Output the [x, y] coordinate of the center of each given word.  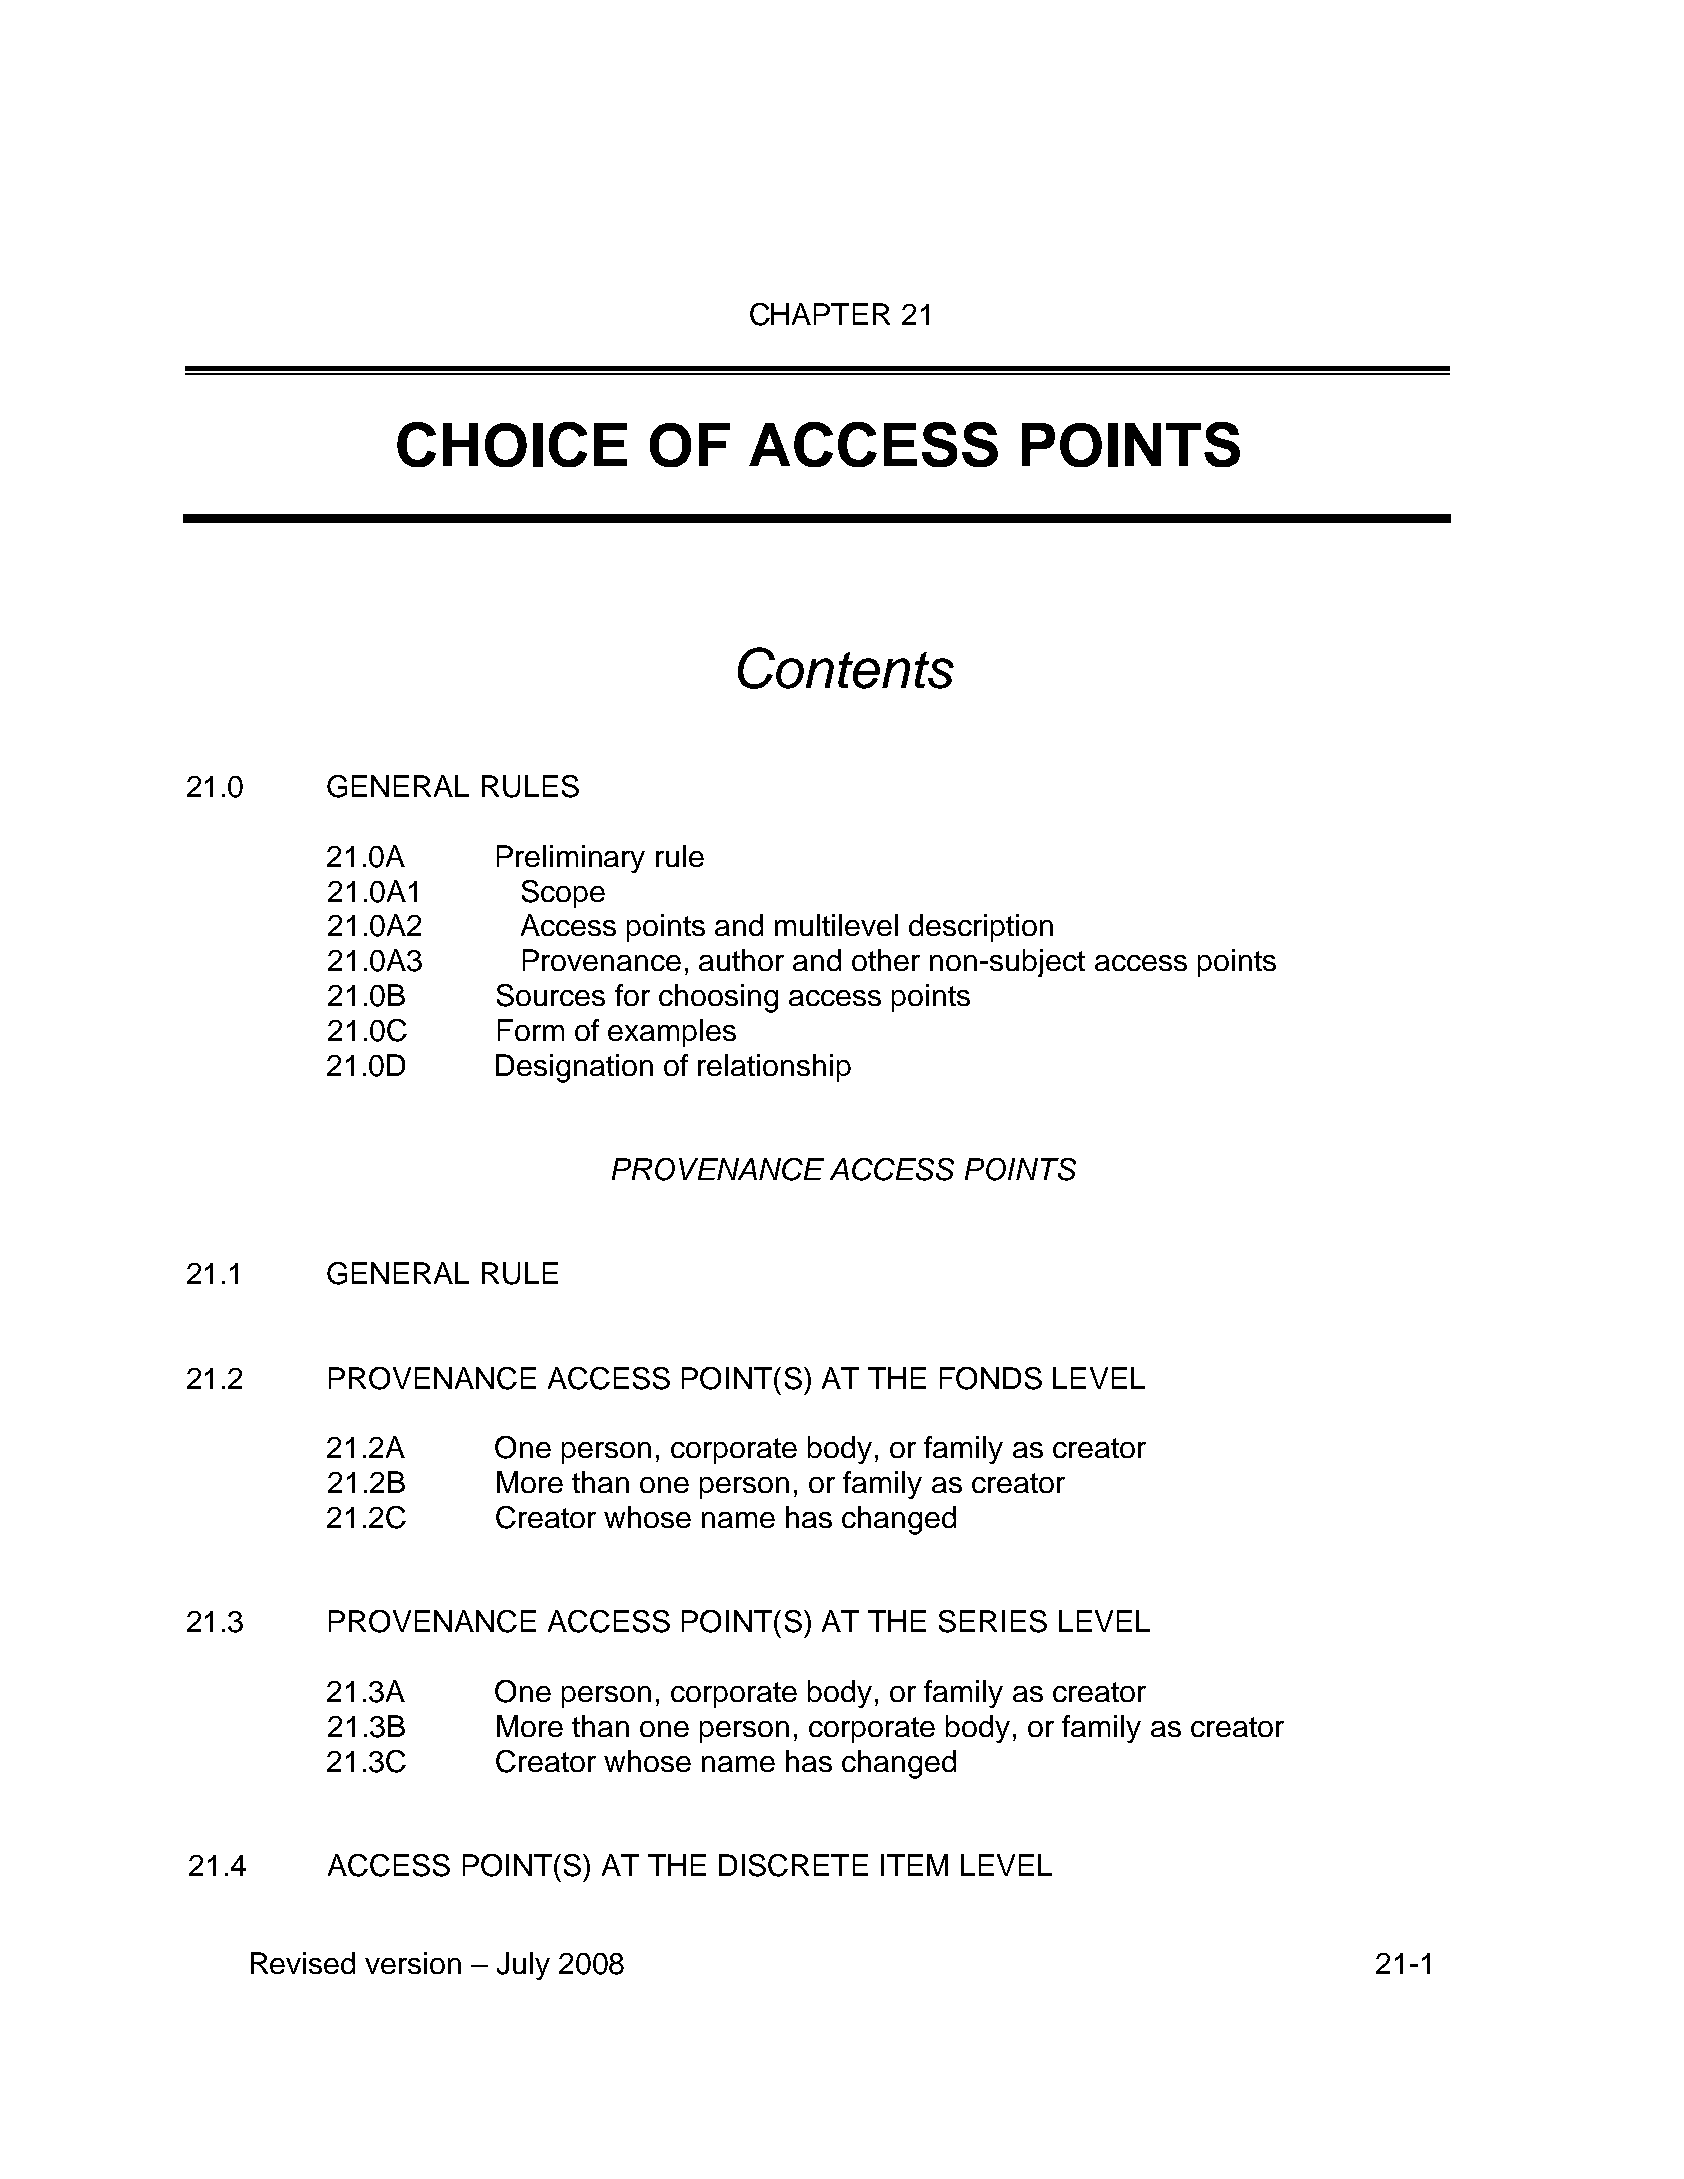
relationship [774, 1068]
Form [531, 1030]
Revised [303, 1963]
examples [672, 1033]
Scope [563, 894]
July [523, 1966]
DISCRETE [793, 1865]
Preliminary [571, 859]
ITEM [914, 1865]
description [981, 928]
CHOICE [512, 444]
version [413, 1963]
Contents [846, 668]
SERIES [993, 1621]
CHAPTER [820, 314]
